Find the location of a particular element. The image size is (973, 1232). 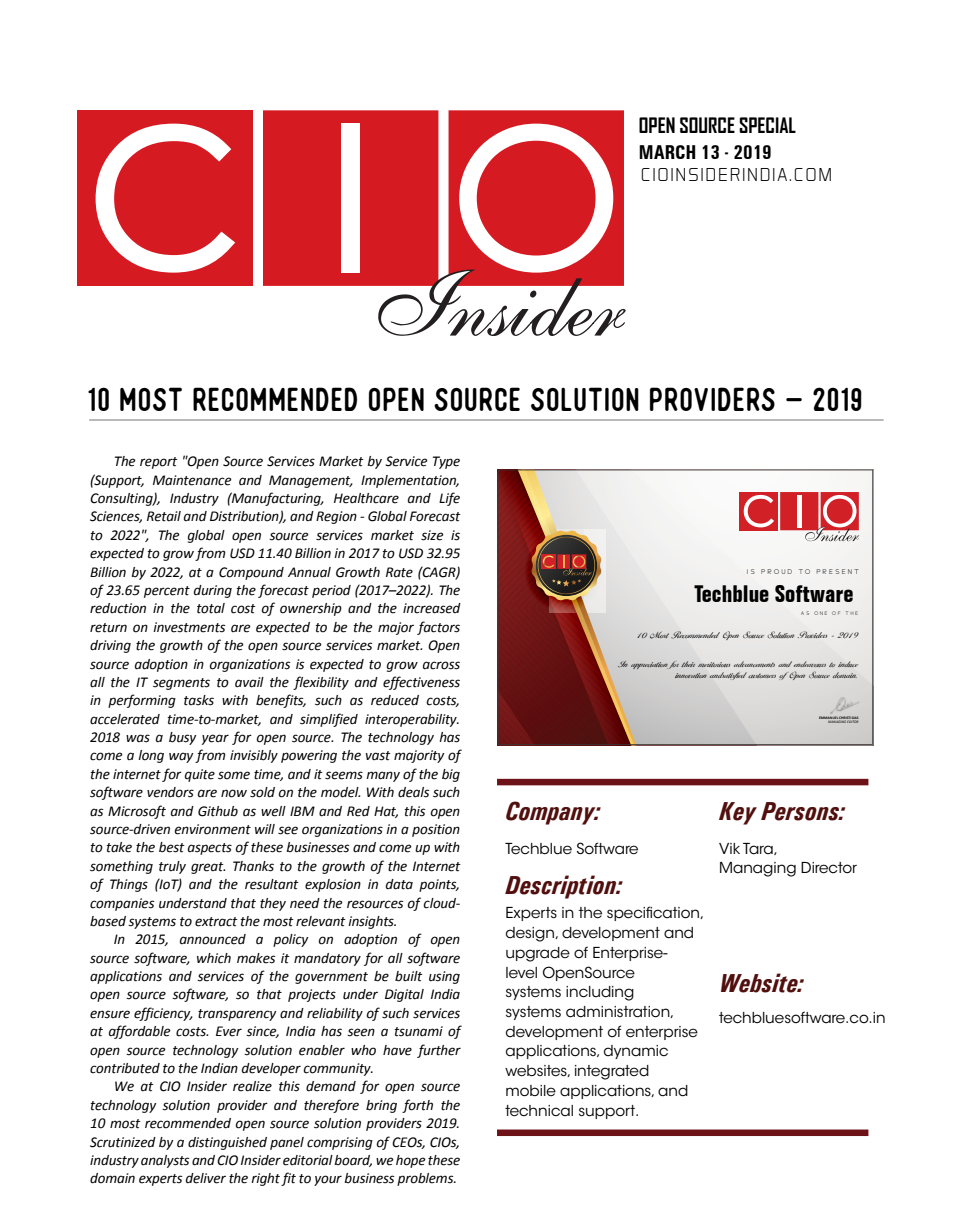

Type is located at coordinates (446, 462).
